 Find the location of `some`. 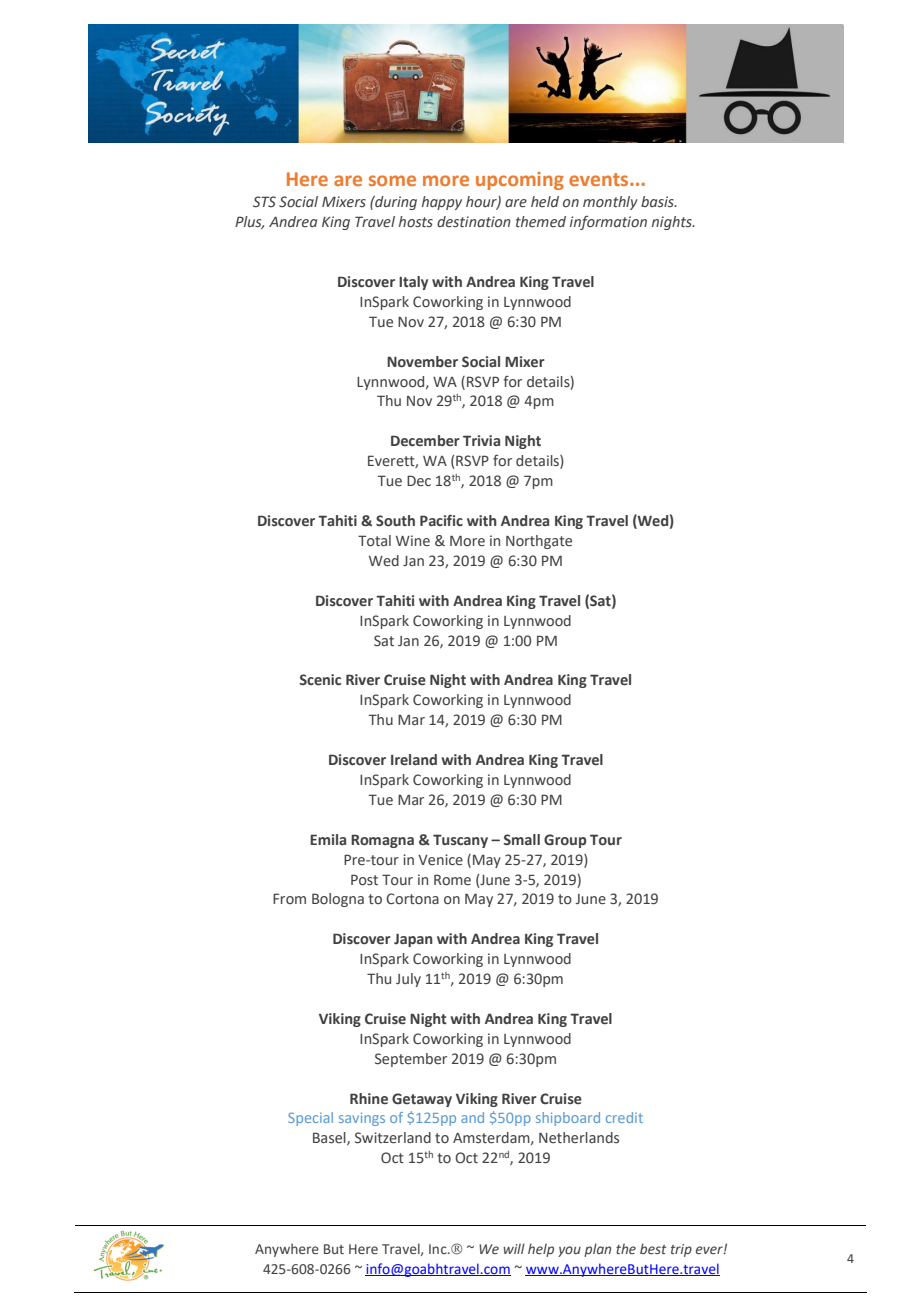

some is located at coordinates (392, 180).
